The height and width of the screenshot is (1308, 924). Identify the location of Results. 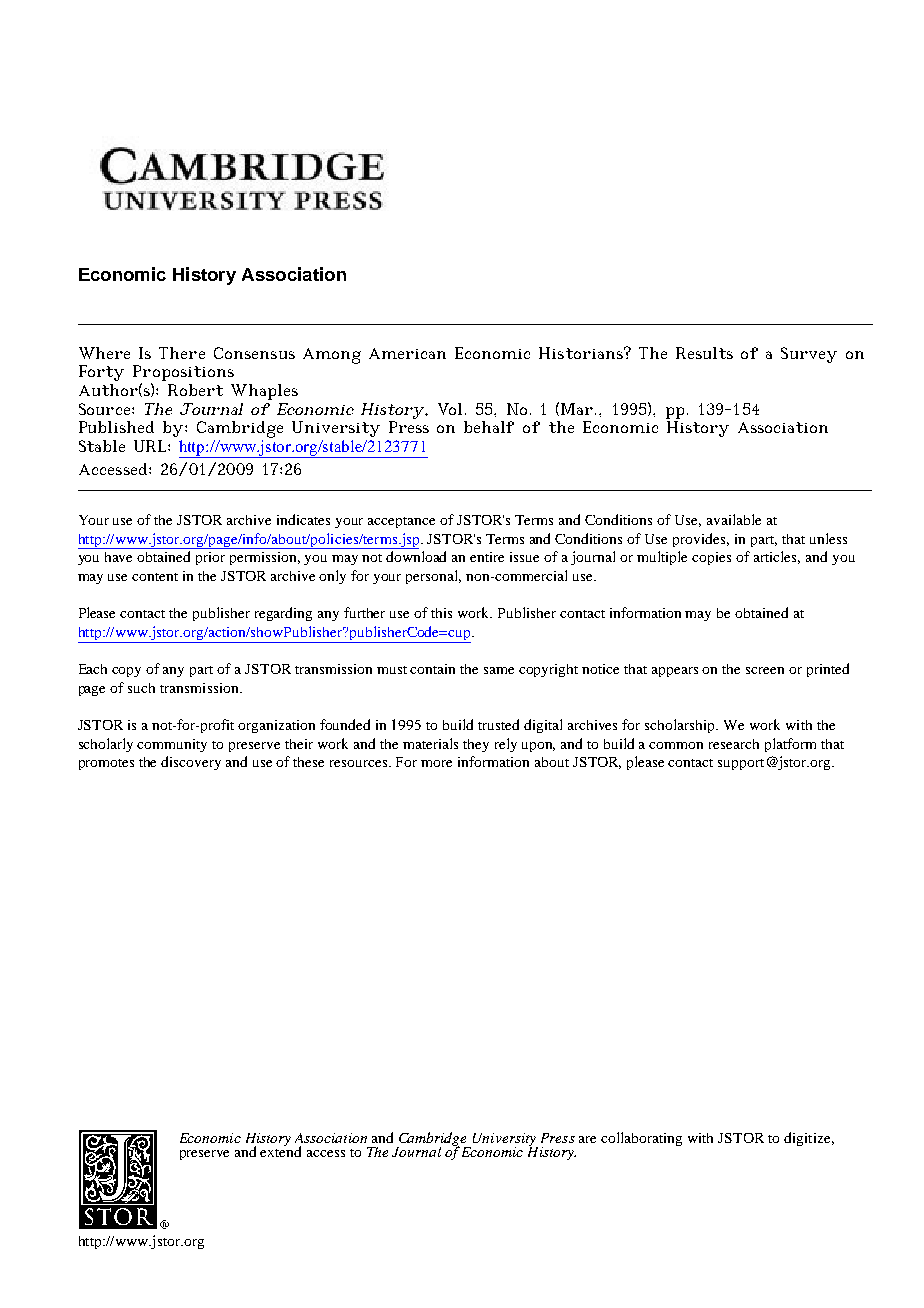
(704, 353).
